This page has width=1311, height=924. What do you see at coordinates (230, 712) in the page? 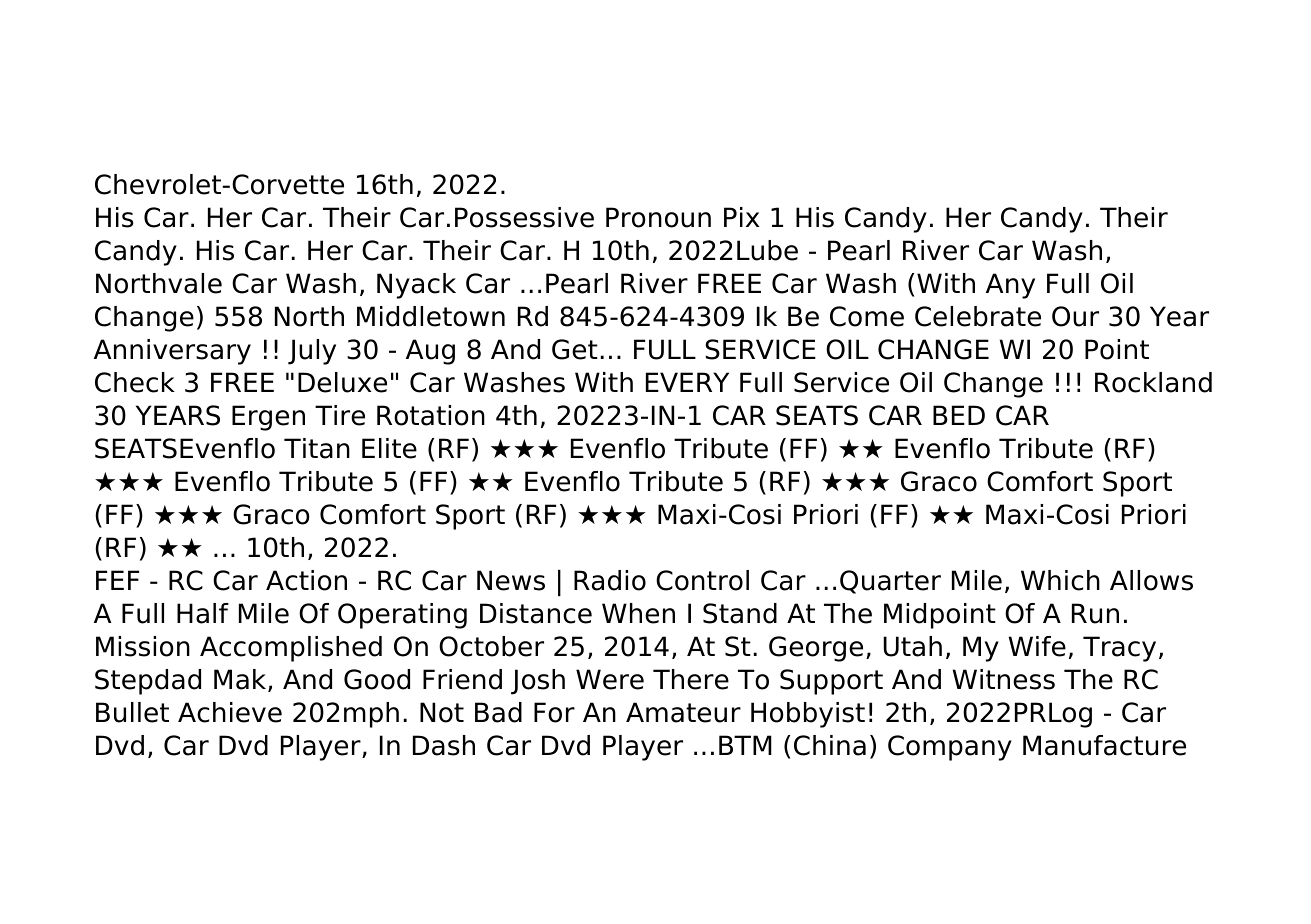
I see `Achieve` at bounding box center [230, 712].
